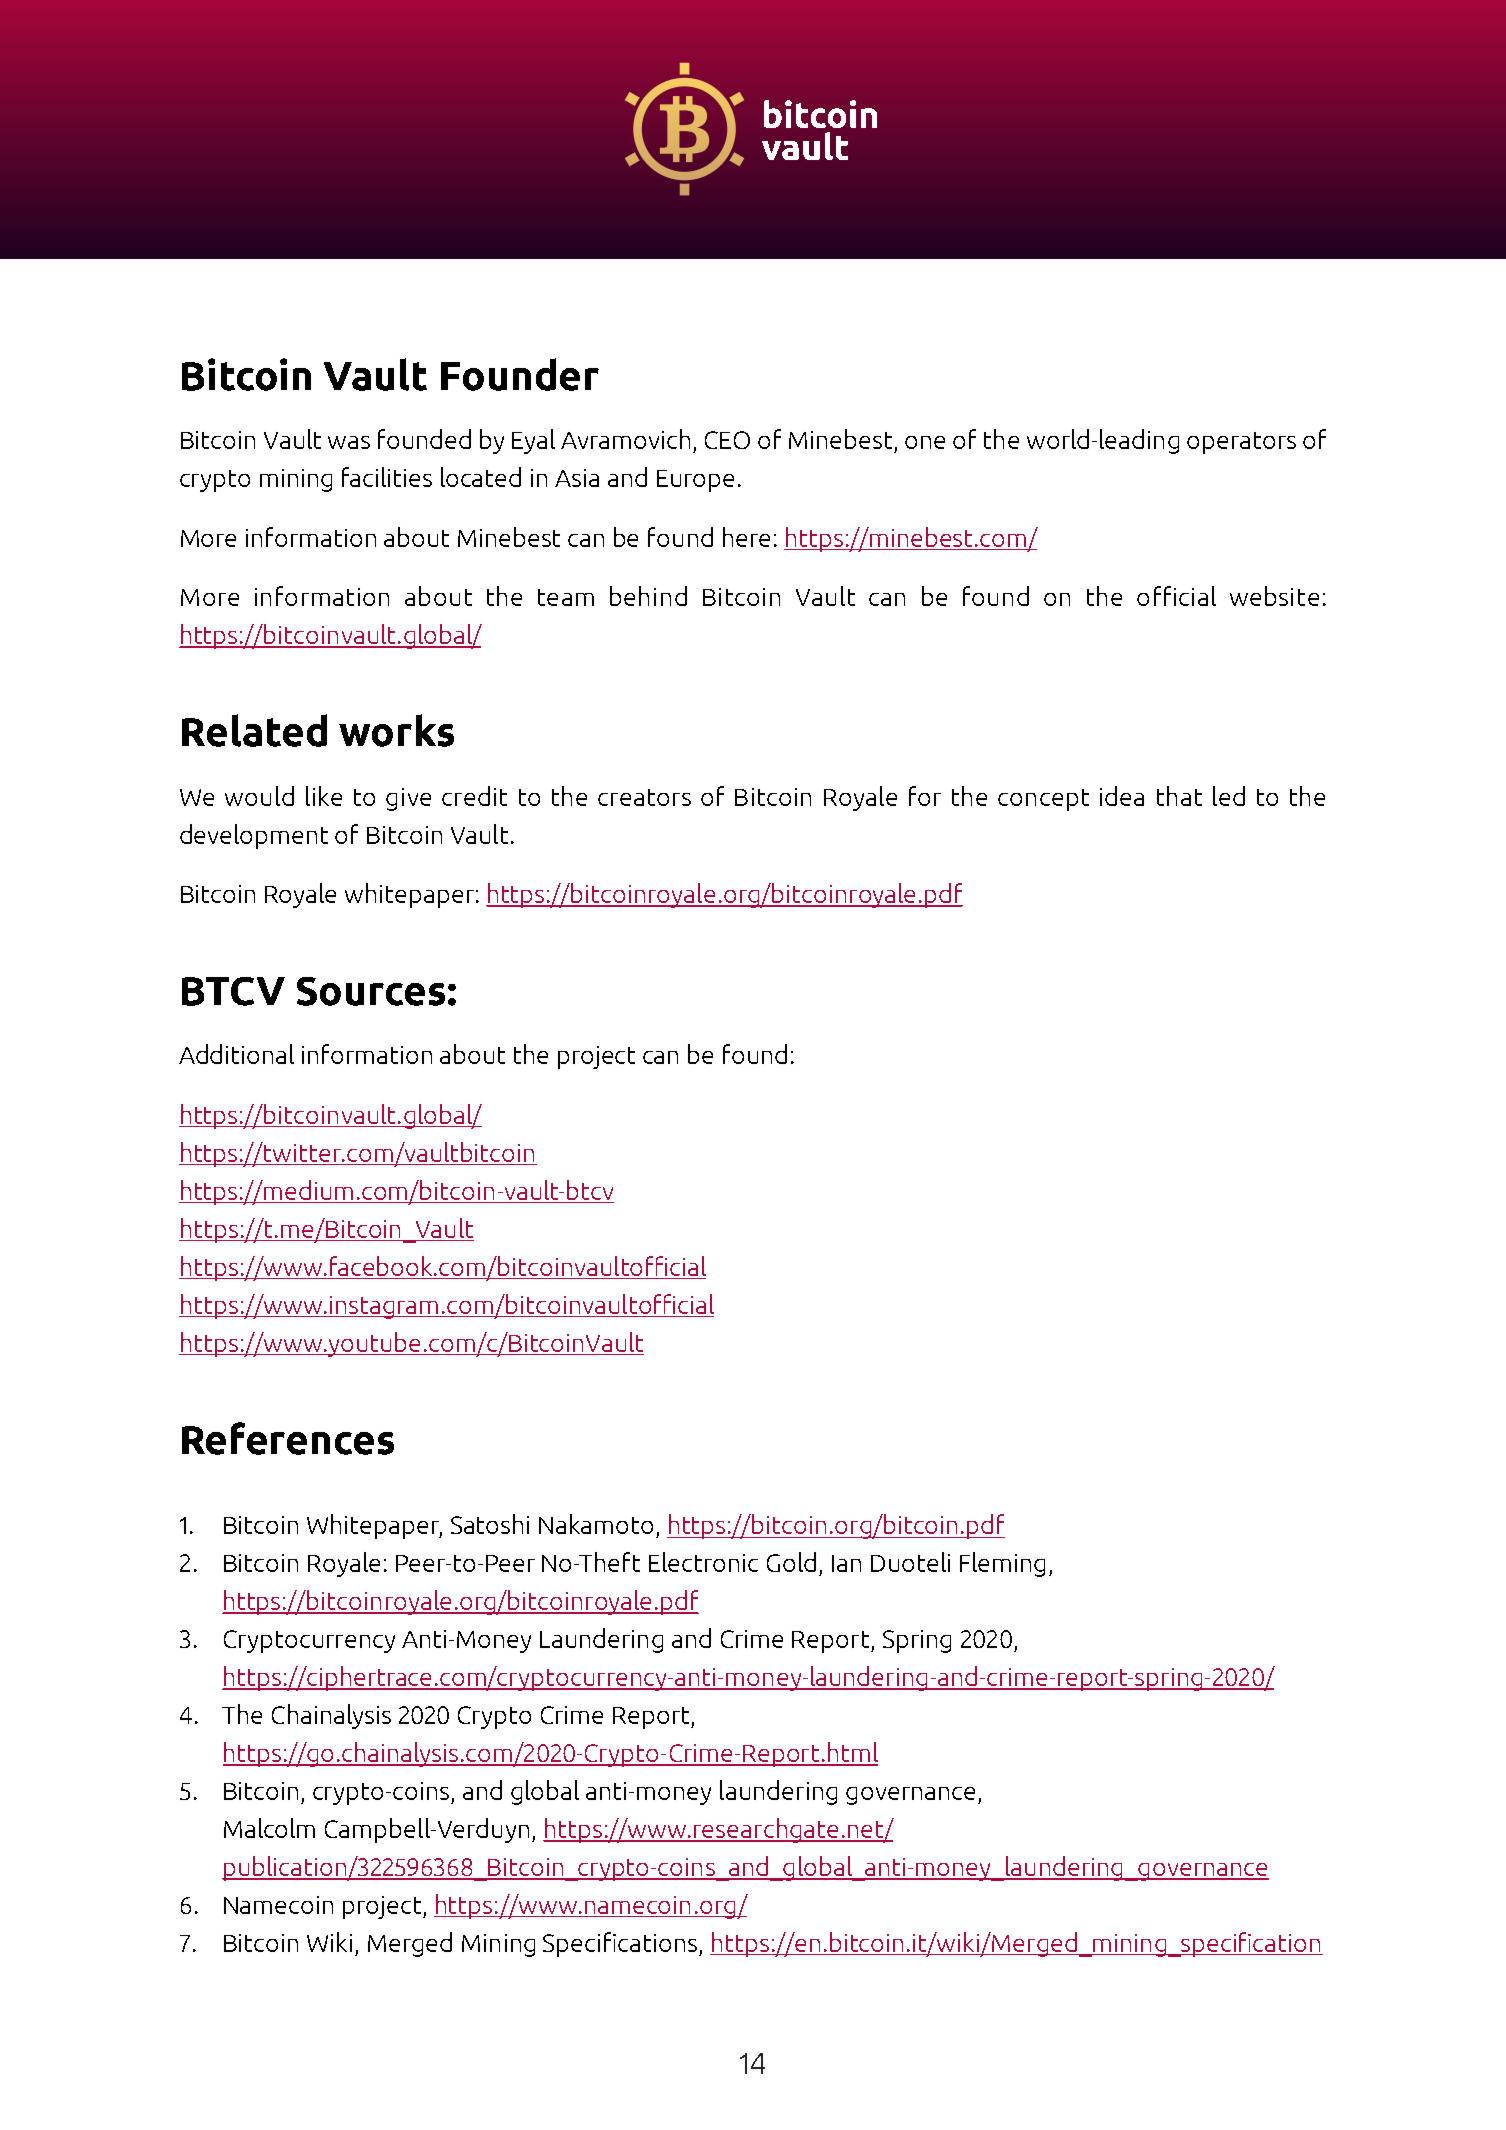 This page has width=1506, height=2130. What do you see at coordinates (269, 1828) in the page?
I see `Malcolm` at bounding box center [269, 1828].
